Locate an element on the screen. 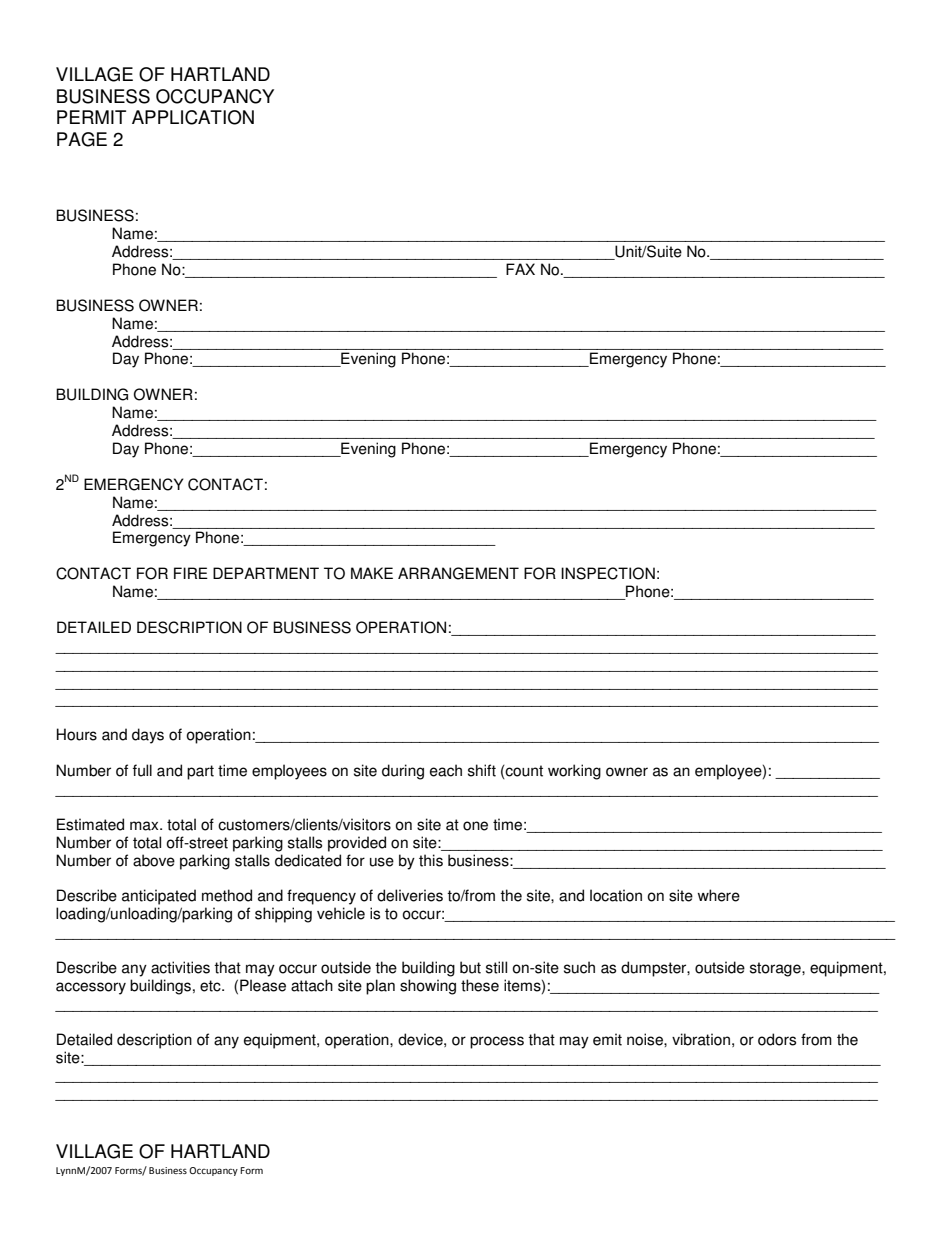  etc is located at coordinates (211, 986).
